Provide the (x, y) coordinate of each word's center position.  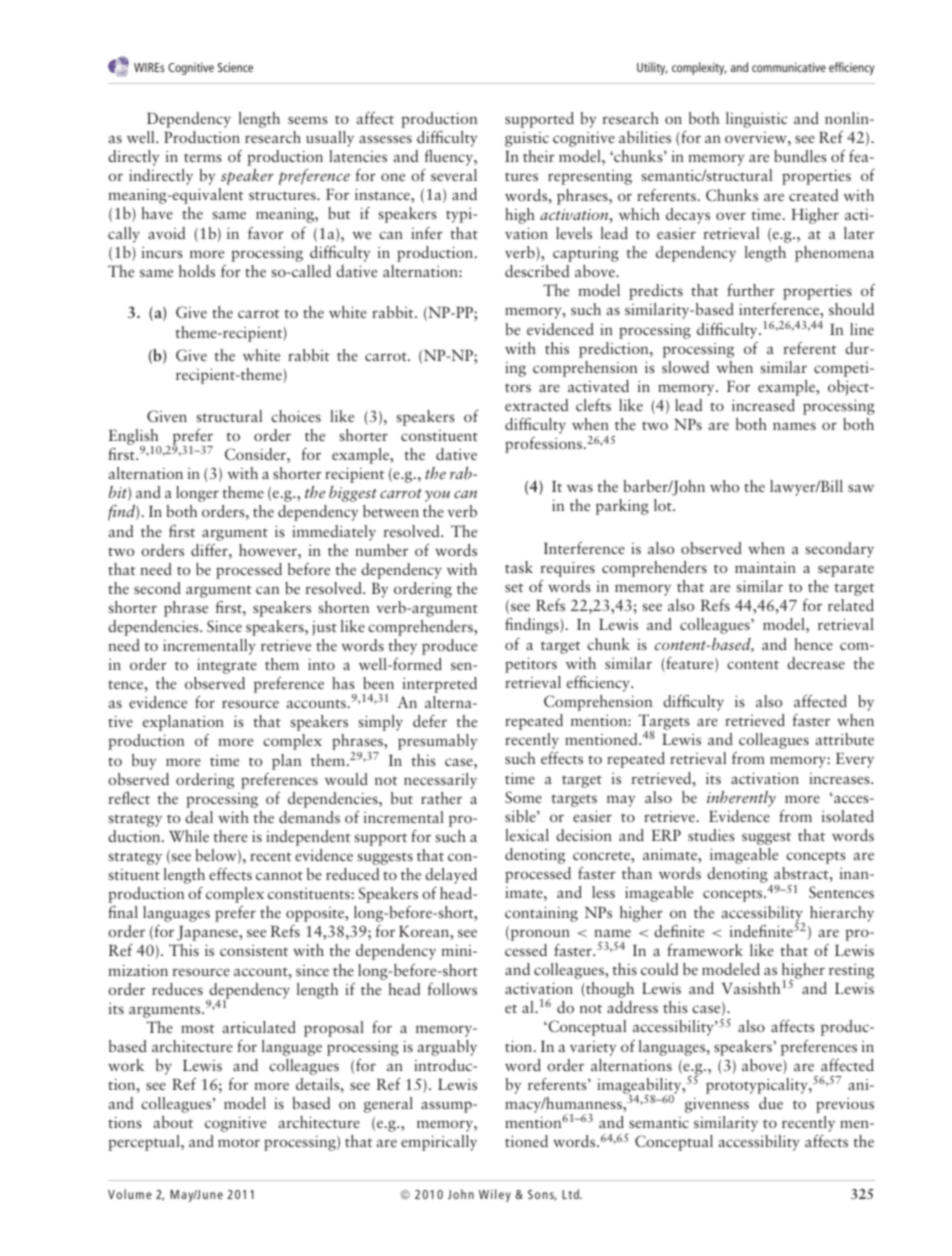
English (135, 438)
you (437, 496)
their (539, 156)
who (724, 486)
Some (523, 797)
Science (235, 67)
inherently (741, 799)
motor (239, 1142)
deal (199, 817)
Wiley (495, 1195)
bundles (800, 156)
